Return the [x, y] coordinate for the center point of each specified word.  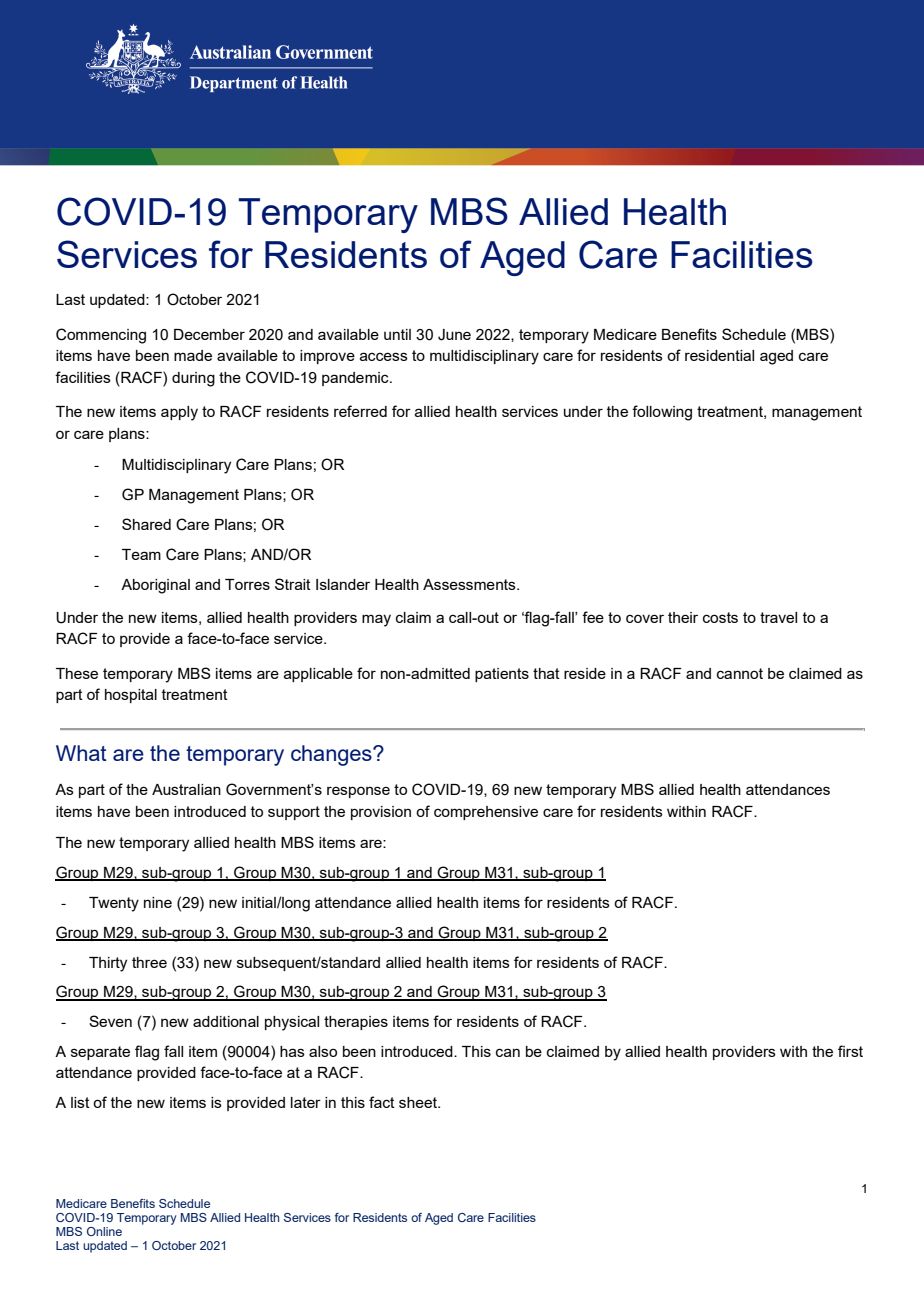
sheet [419, 1102]
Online [104, 1231]
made [193, 355]
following [662, 413]
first [850, 1051]
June [454, 335]
